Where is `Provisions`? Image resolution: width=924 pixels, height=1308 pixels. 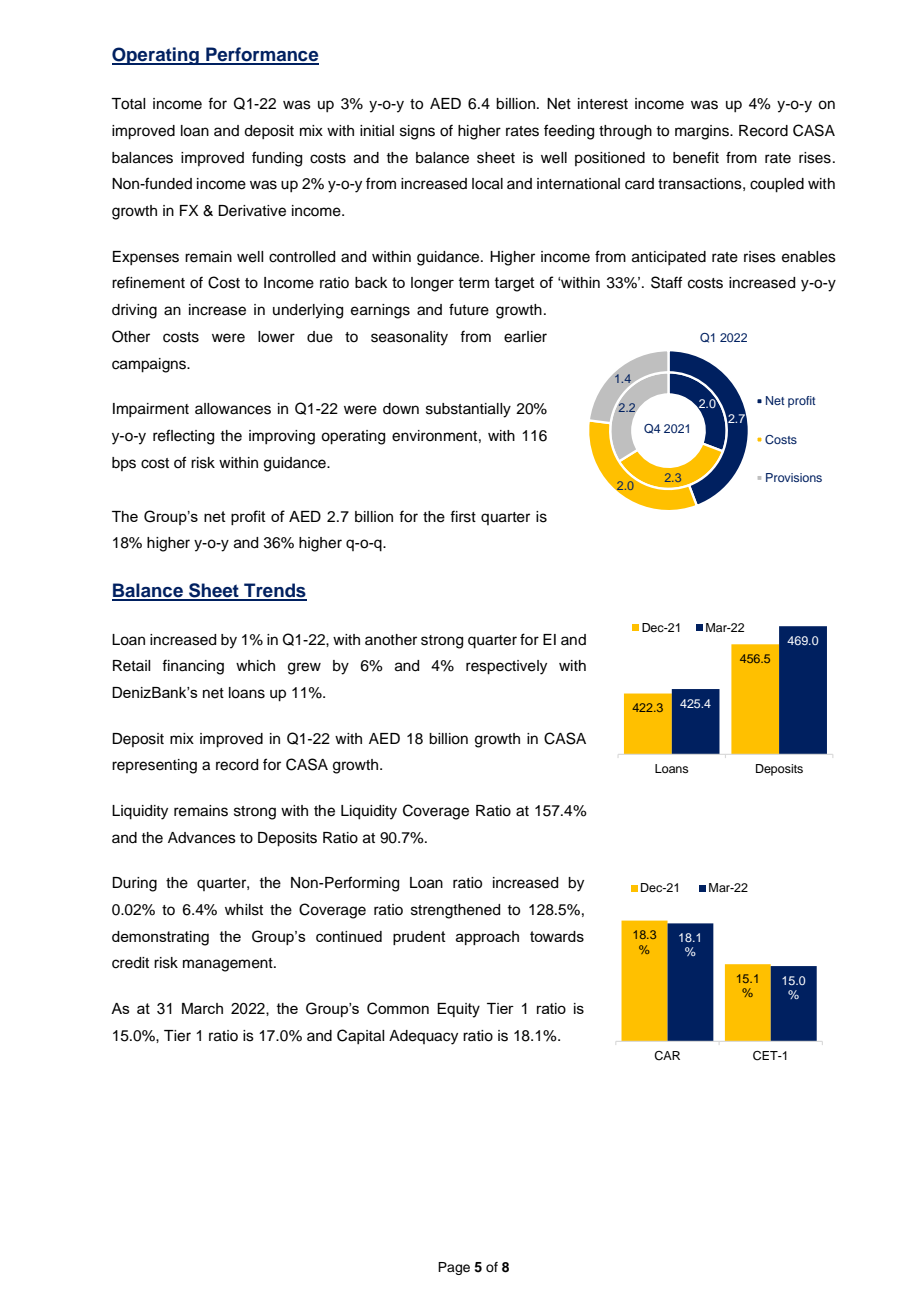
Provisions is located at coordinates (794, 477).
